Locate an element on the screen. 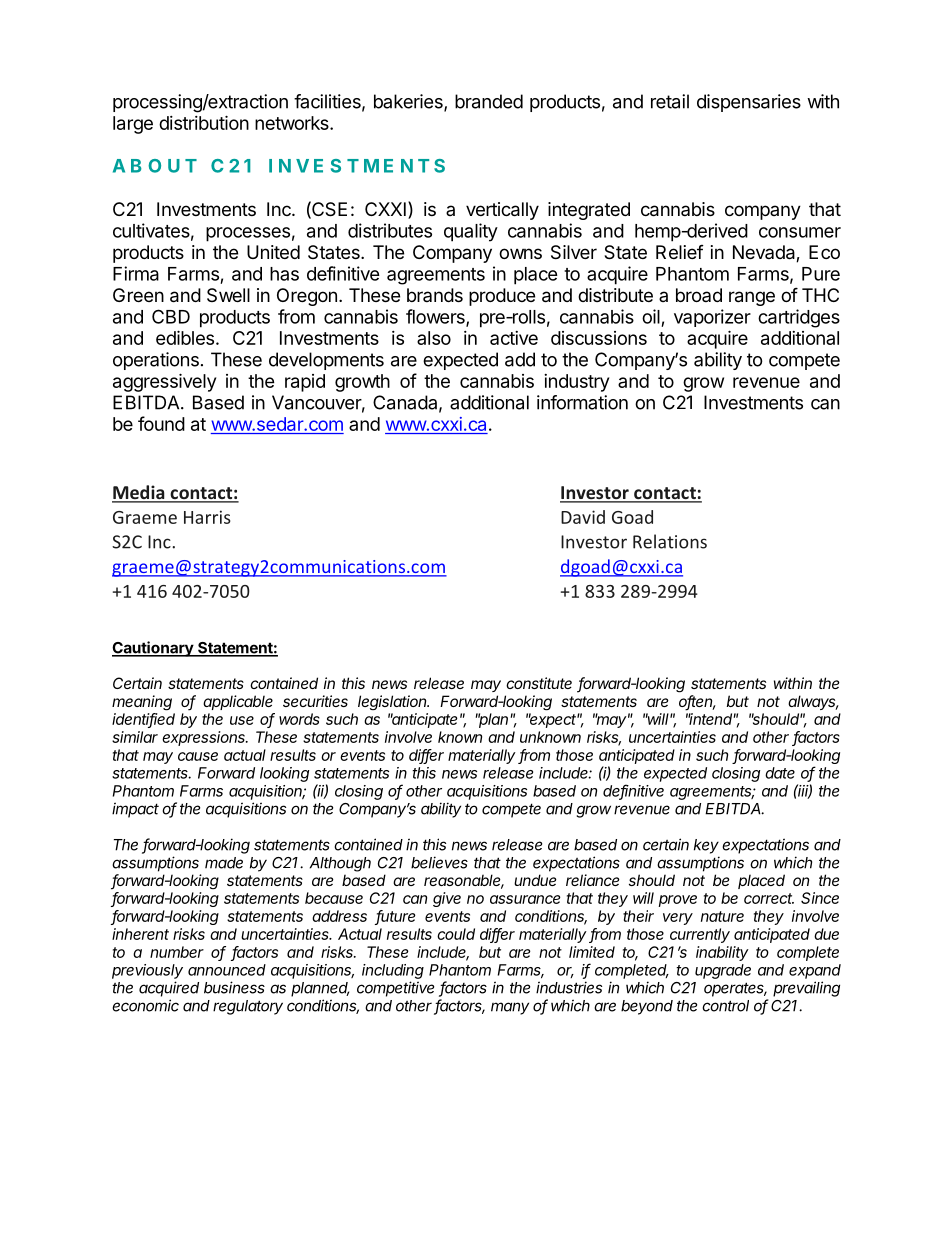 The image size is (952, 1233). Harris is located at coordinates (207, 517).
